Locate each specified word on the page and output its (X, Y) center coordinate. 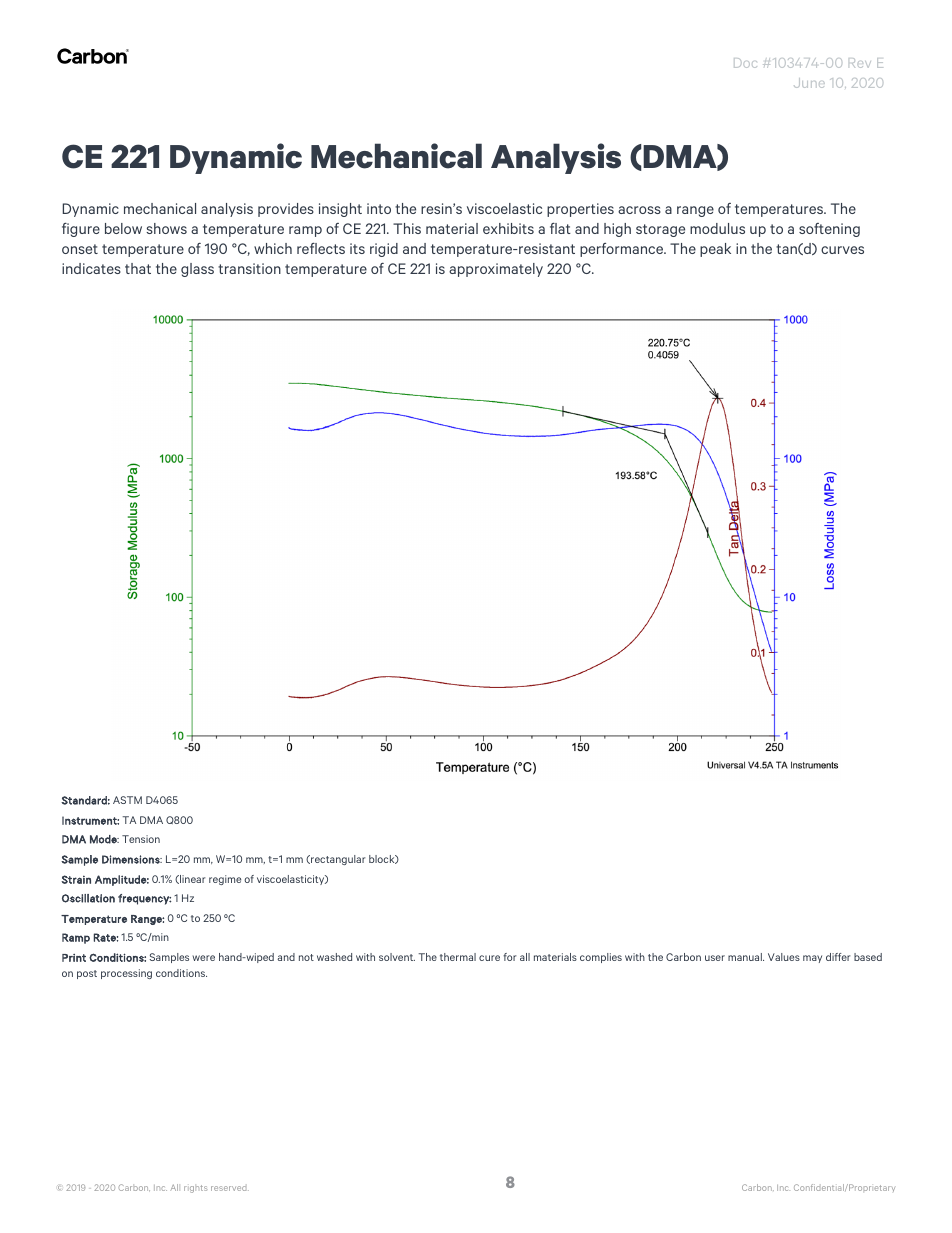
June (809, 83)
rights (195, 1189)
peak (715, 250)
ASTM (127, 800)
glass (197, 270)
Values (784, 957)
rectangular (337, 860)
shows (166, 228)
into (379, 208)
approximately (496, 270)
